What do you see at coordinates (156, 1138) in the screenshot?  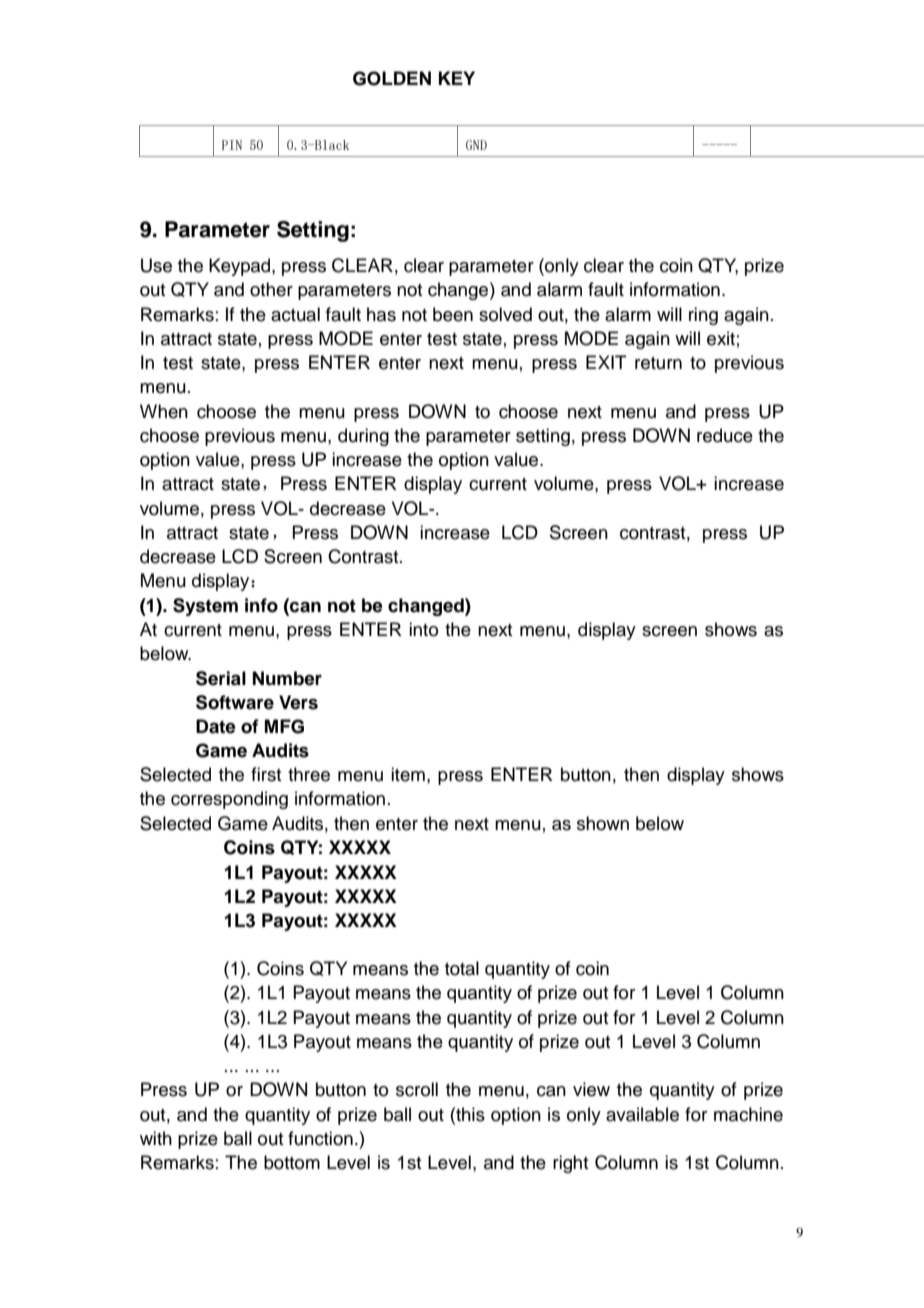 I see `with` at bounding box center [156, 1138].
